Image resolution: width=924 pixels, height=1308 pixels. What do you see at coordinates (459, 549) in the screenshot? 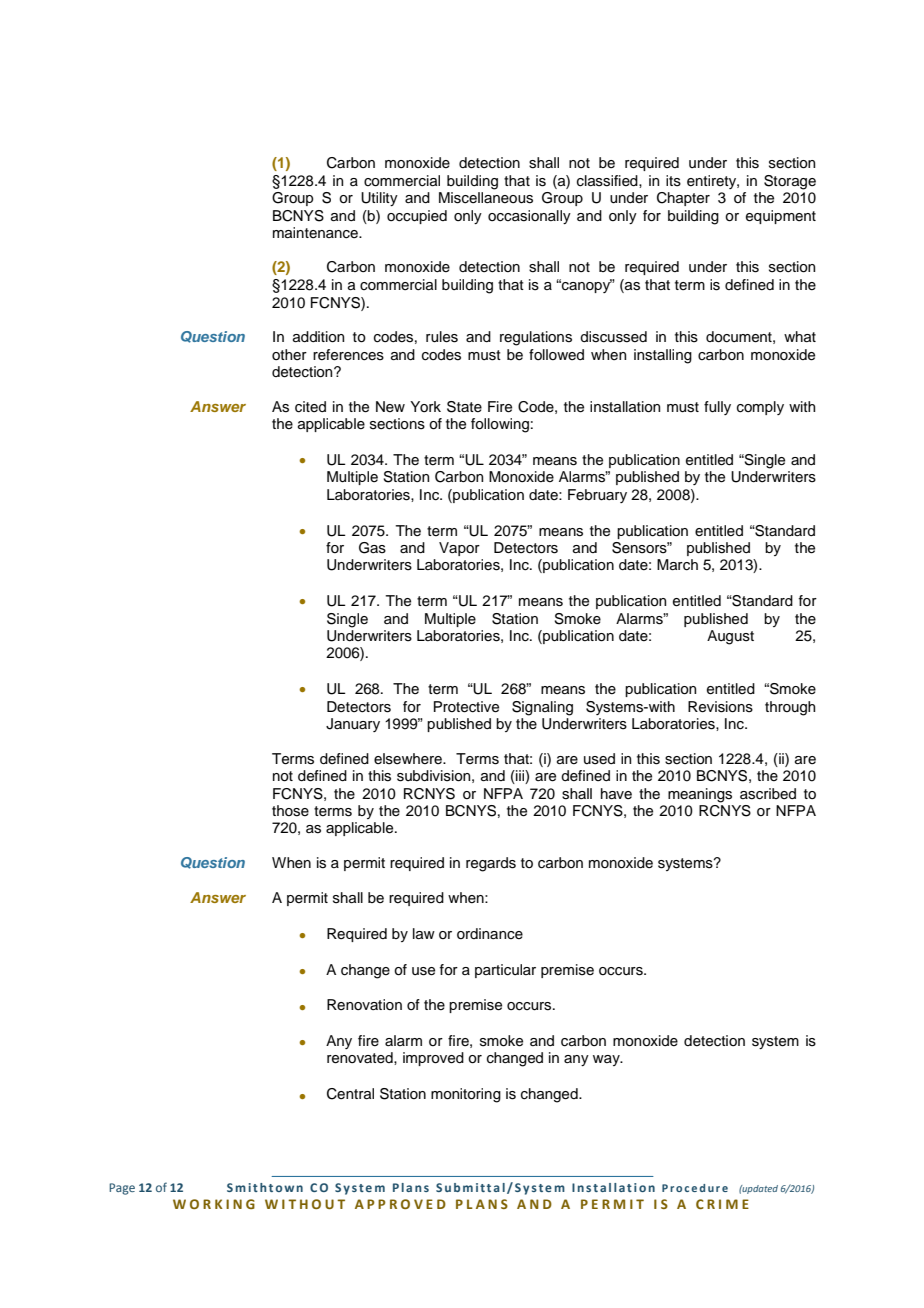
I see `Vapor` at bounding box center [459, 549].
